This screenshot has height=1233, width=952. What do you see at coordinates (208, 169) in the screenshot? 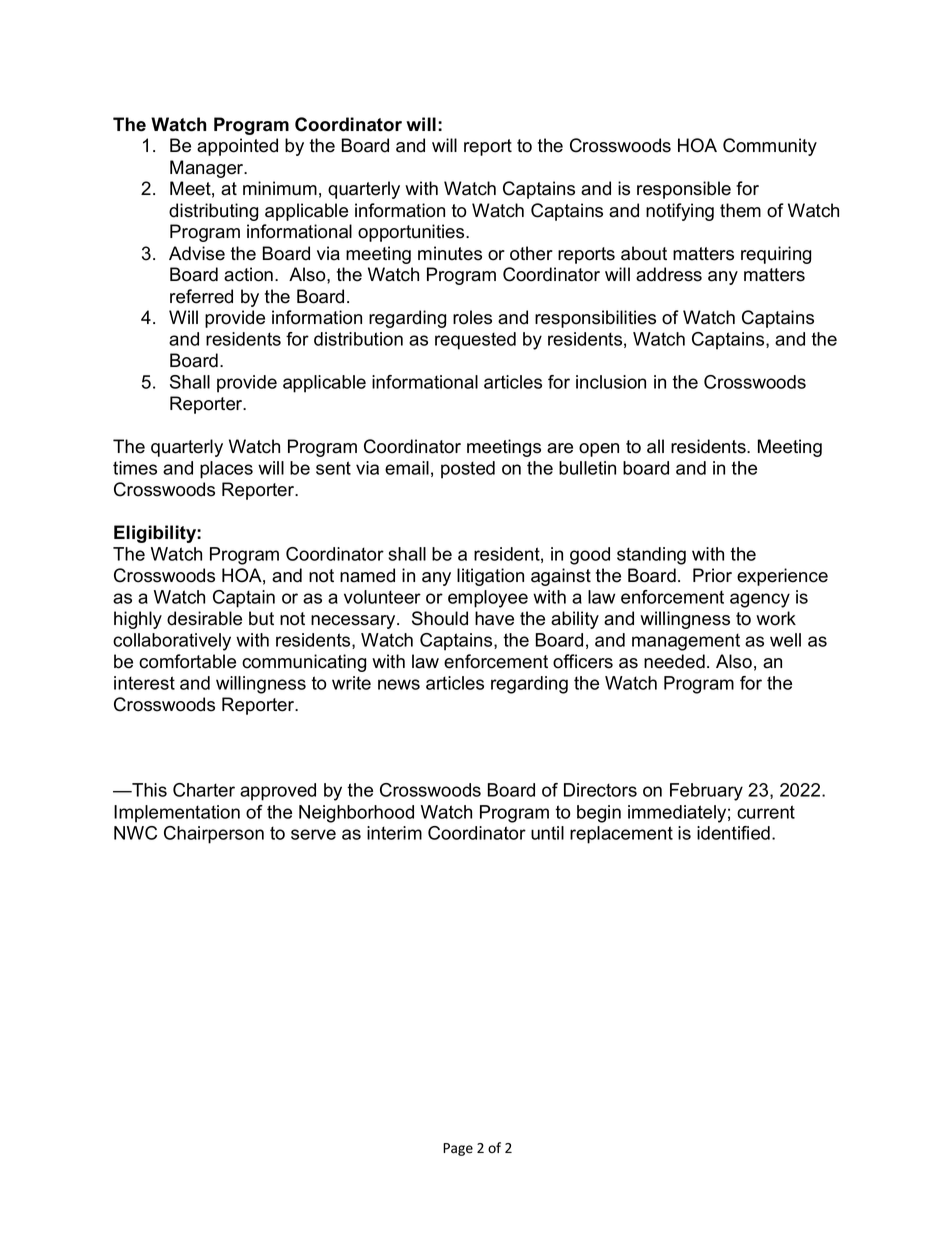
I see `Manager` at bounding box center [208, 169].
